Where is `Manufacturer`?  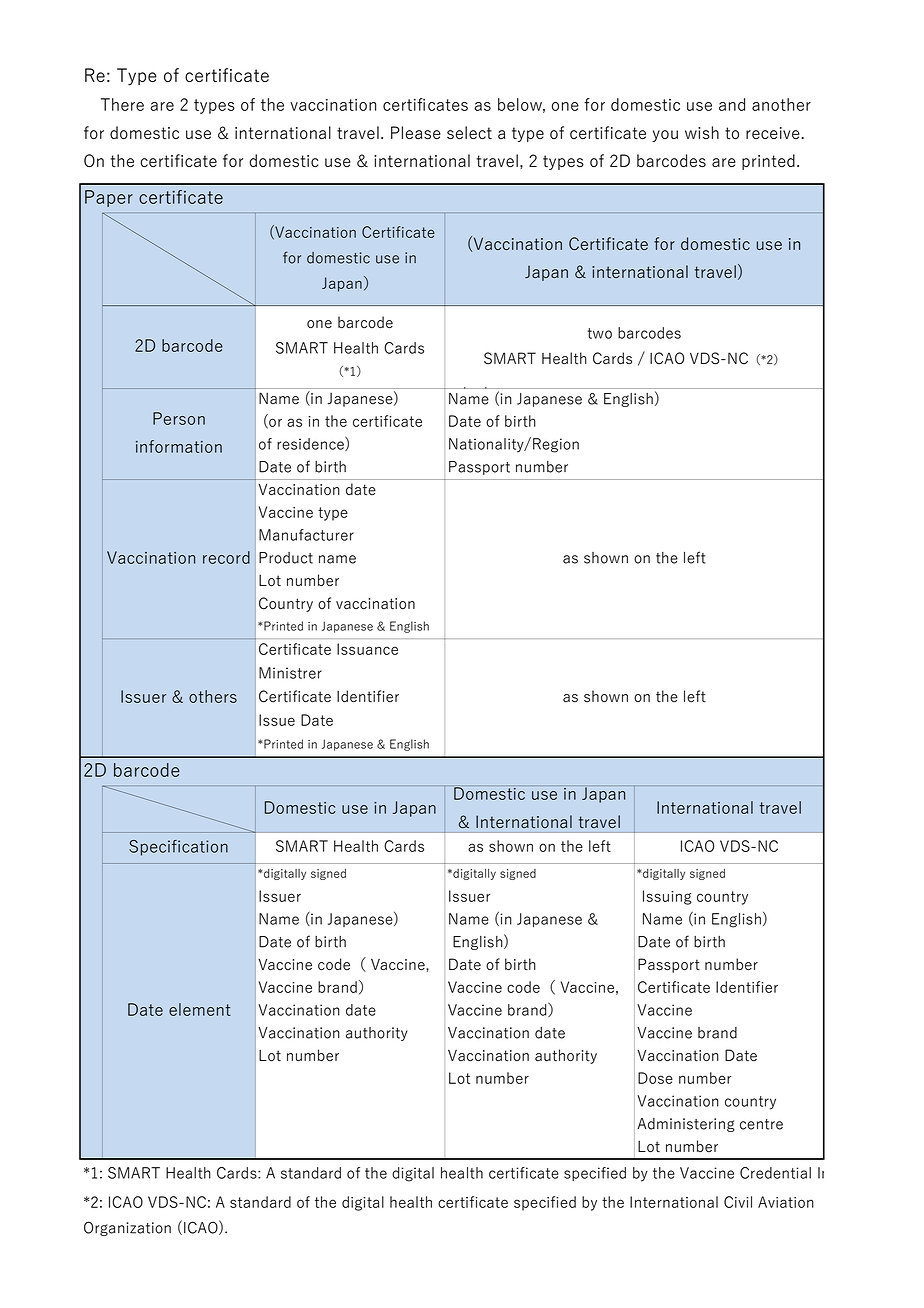
Manufacturer is located at coordinates (306, 535).
